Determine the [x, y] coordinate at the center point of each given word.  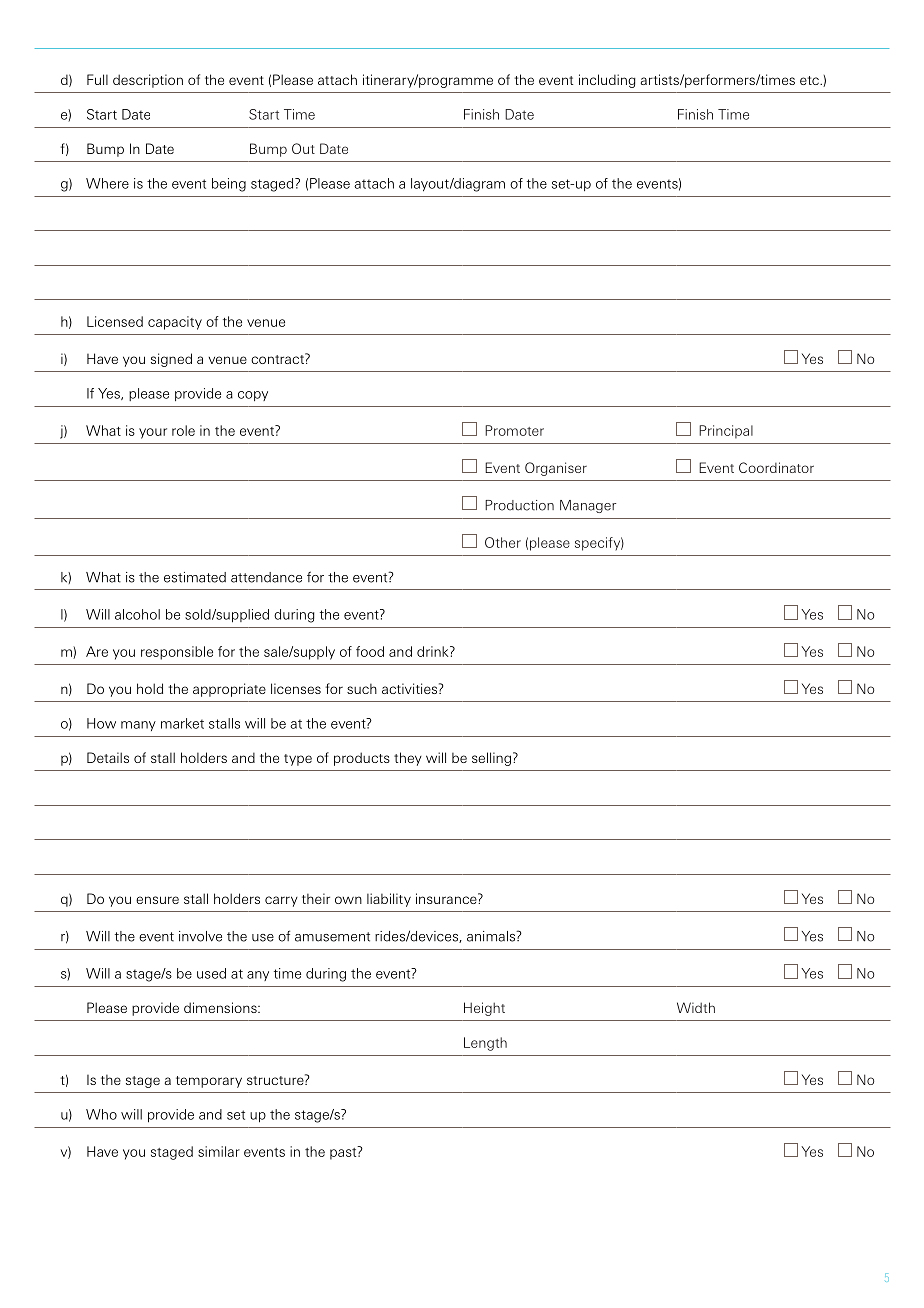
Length [485, 1044]
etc [810, 80]
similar [219, 1151]
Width [696, 1007]
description [148, 81]
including [607, 81]
